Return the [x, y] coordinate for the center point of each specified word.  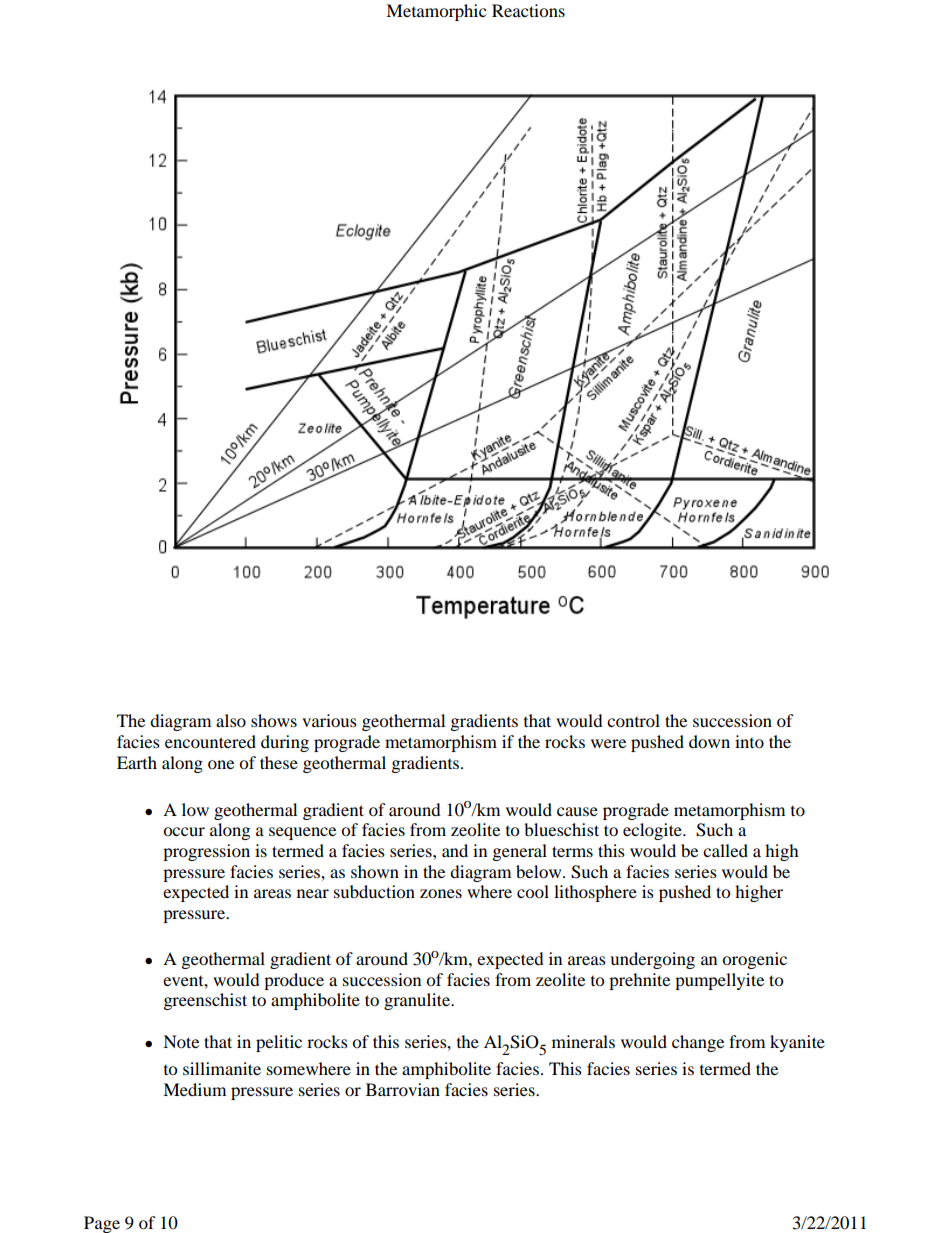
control [633, 720]
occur [184, 831]
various [329, 720]
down [709, 741]
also [231, 720]
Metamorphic [436, 12]
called [725, 850]
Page [102, 1224]
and [455, 850]
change [698, 1043]
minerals [583, 1041]
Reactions [528, 10]
